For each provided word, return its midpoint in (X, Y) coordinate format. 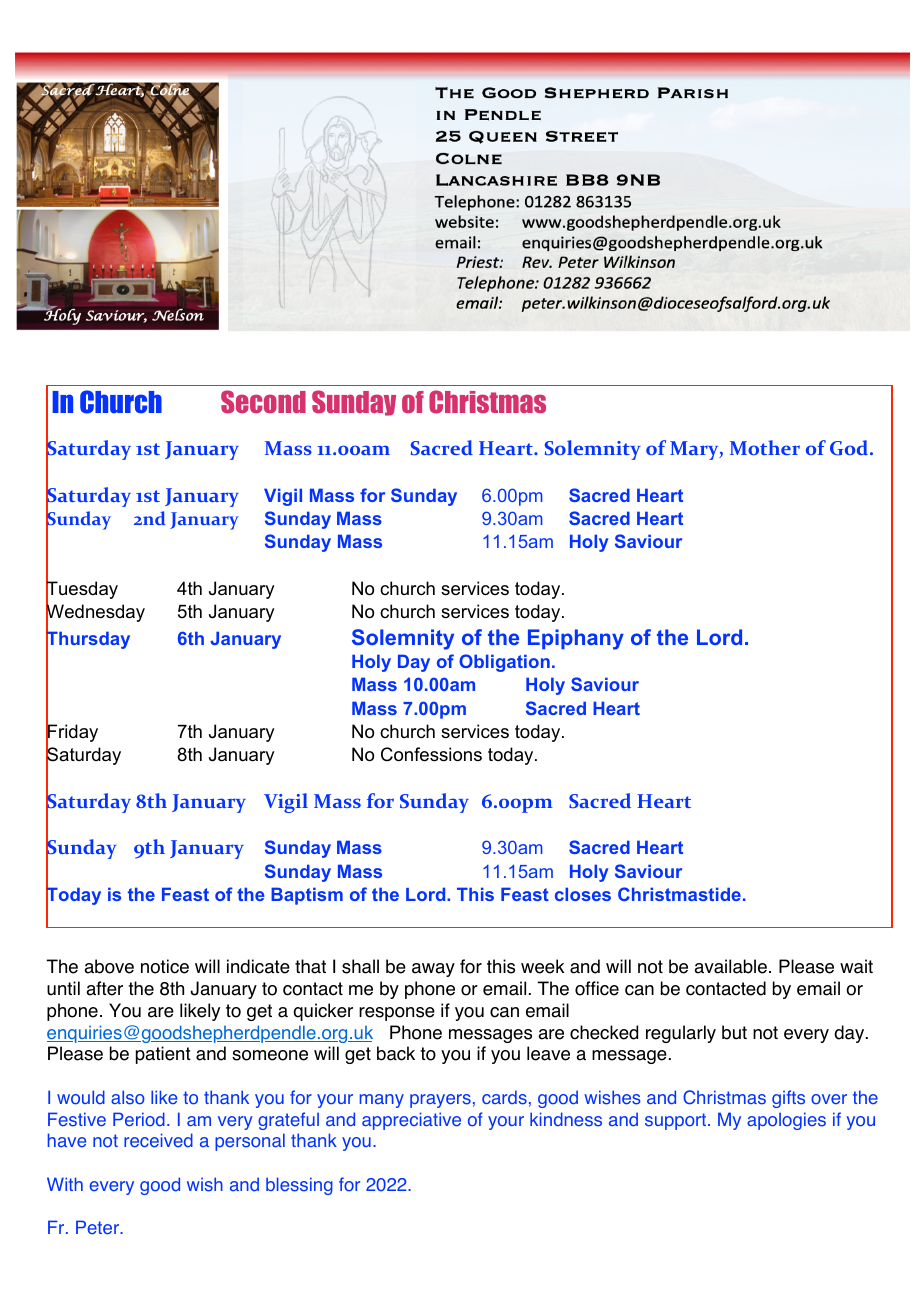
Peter (98, 1227)
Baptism (307, 896)
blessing (299, 1186)
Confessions (431, 754)
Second (263, 402)
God (850, 448)
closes (583, 894)
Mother (765, 447)
